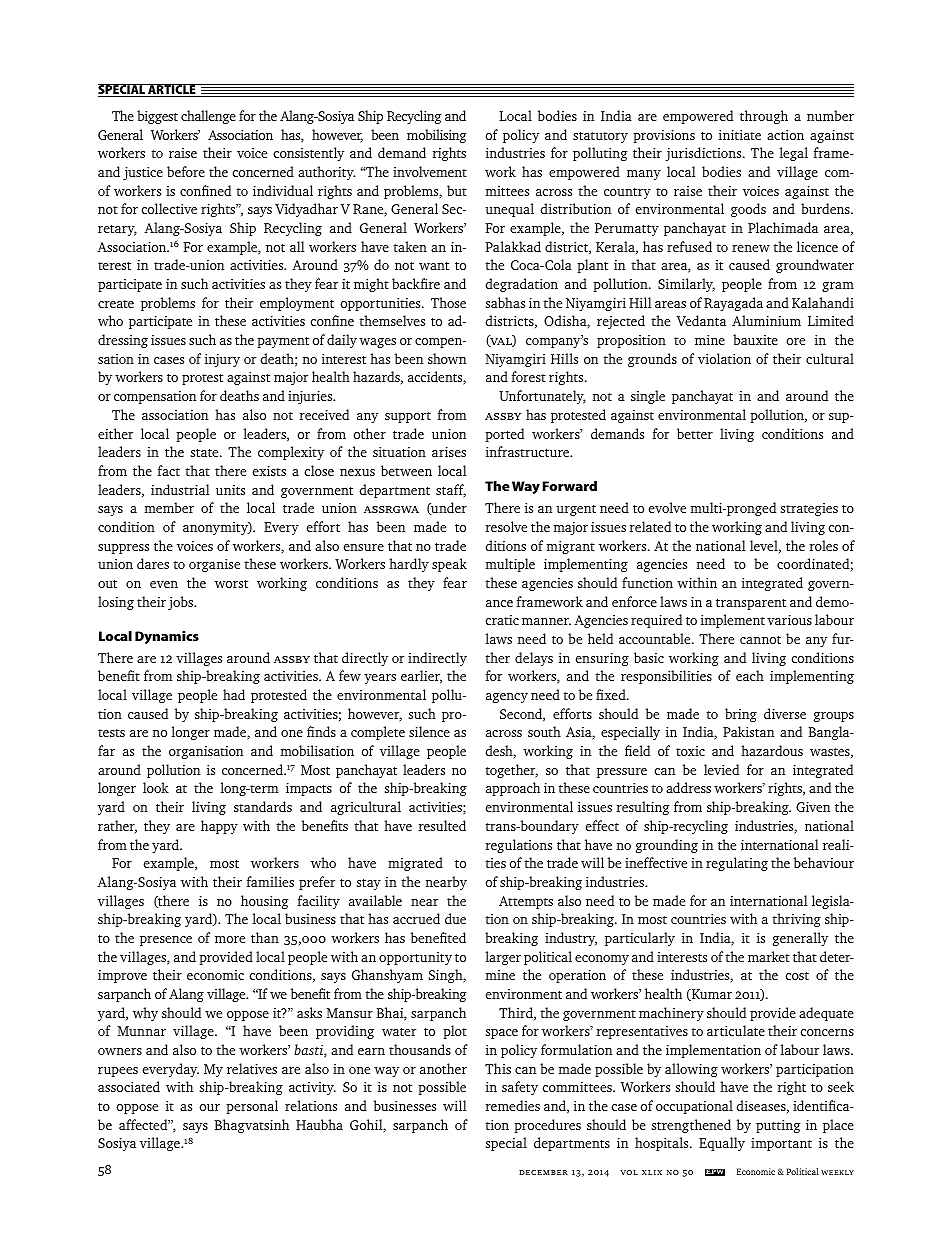  I want to click on silence, so click(429, 731).
